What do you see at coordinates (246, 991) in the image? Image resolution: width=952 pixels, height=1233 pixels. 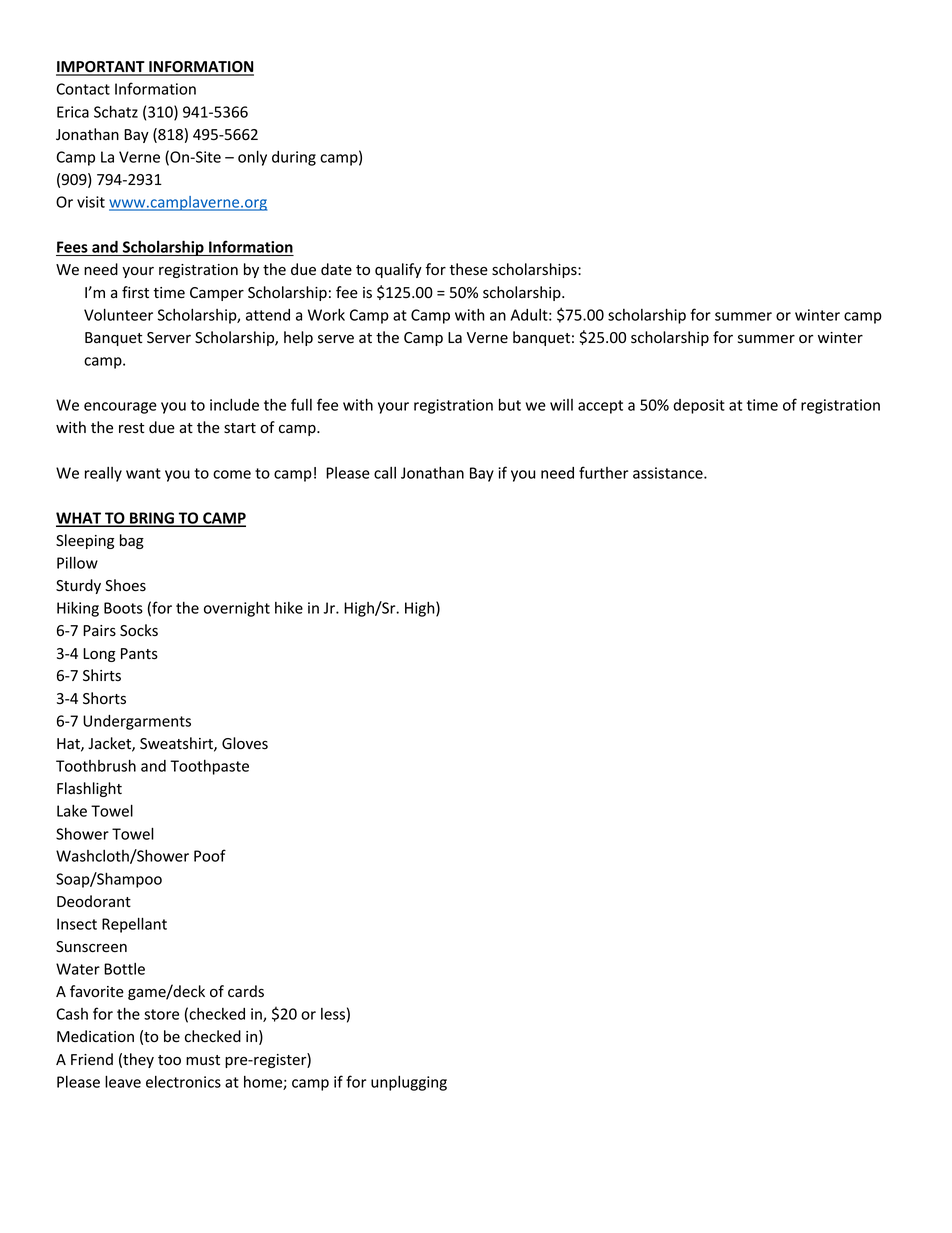 I see `cards` at bounding box center [246, 991].
